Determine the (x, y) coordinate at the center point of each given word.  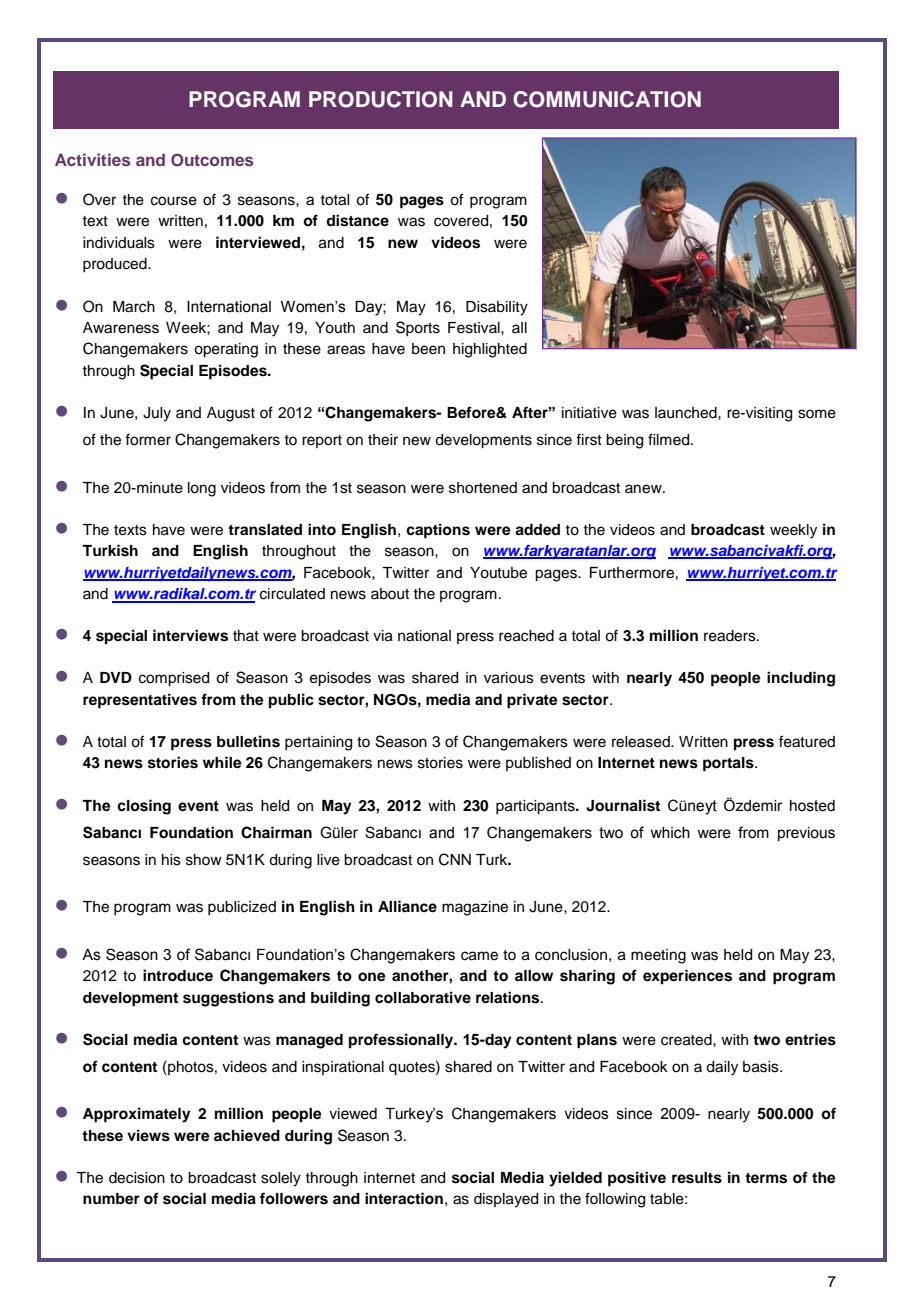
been (428, 349)
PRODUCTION (381, 99)
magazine (475, 908)
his (171, 860)
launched (687, 413)
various (509, 678)
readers (731, 636)
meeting (658, 956)
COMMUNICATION (607, 99)
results (697, 1178)
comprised (174, 679)
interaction (404, 1198)
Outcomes (212, 160)
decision (137, 1178)
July (157, 414)
